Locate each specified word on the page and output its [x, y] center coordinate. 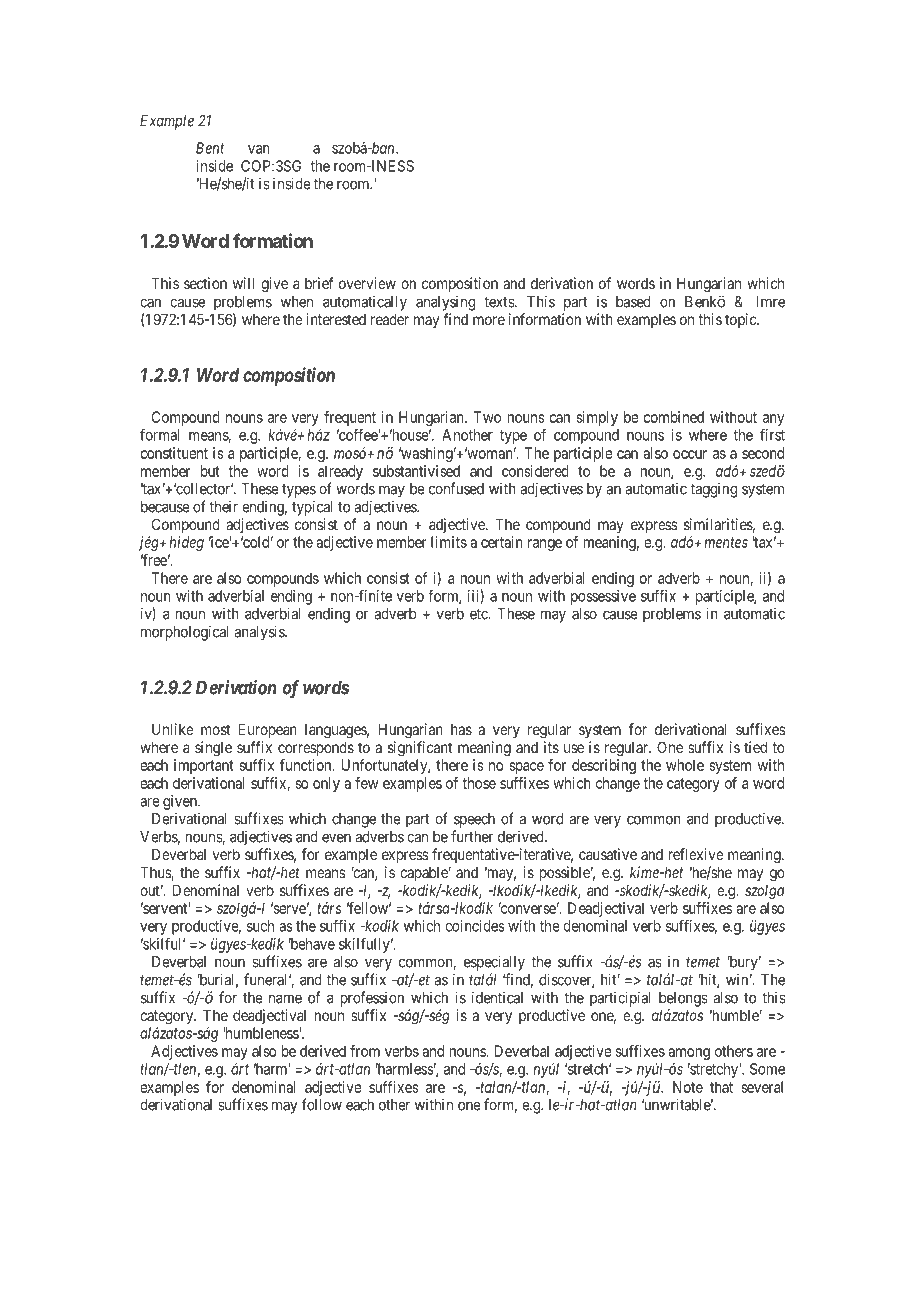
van [259, 149]
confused [456, 488]
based [633, 302]
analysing [445, 303]
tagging [714, 490]
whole [685, 765]
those [479, 783]
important [204, 766]
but [210, 471]
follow [322, 1104]
